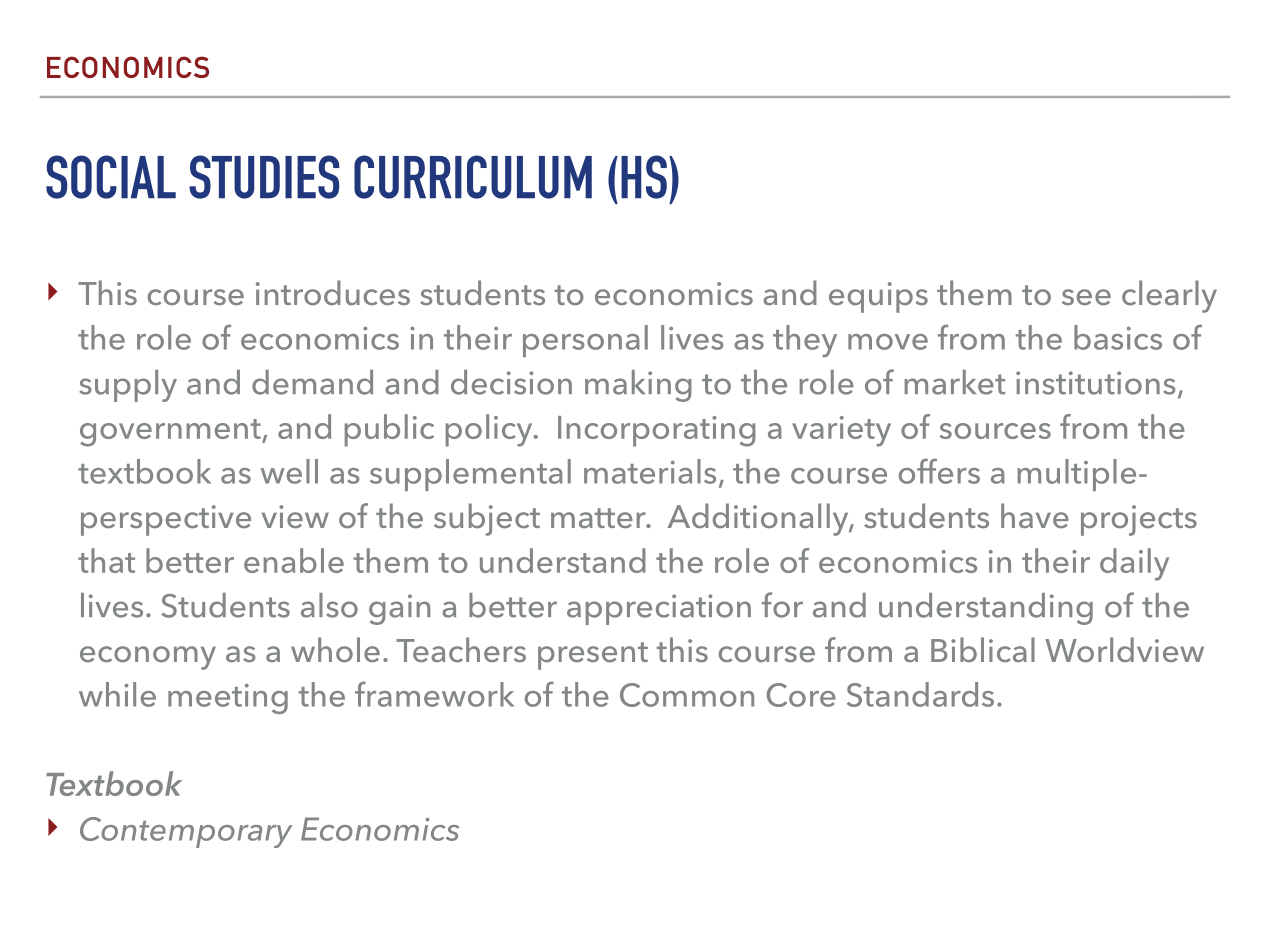  What do you see at coordinates (312, 382) in the page?
I see `demand` at bounding box center [312, 382].
